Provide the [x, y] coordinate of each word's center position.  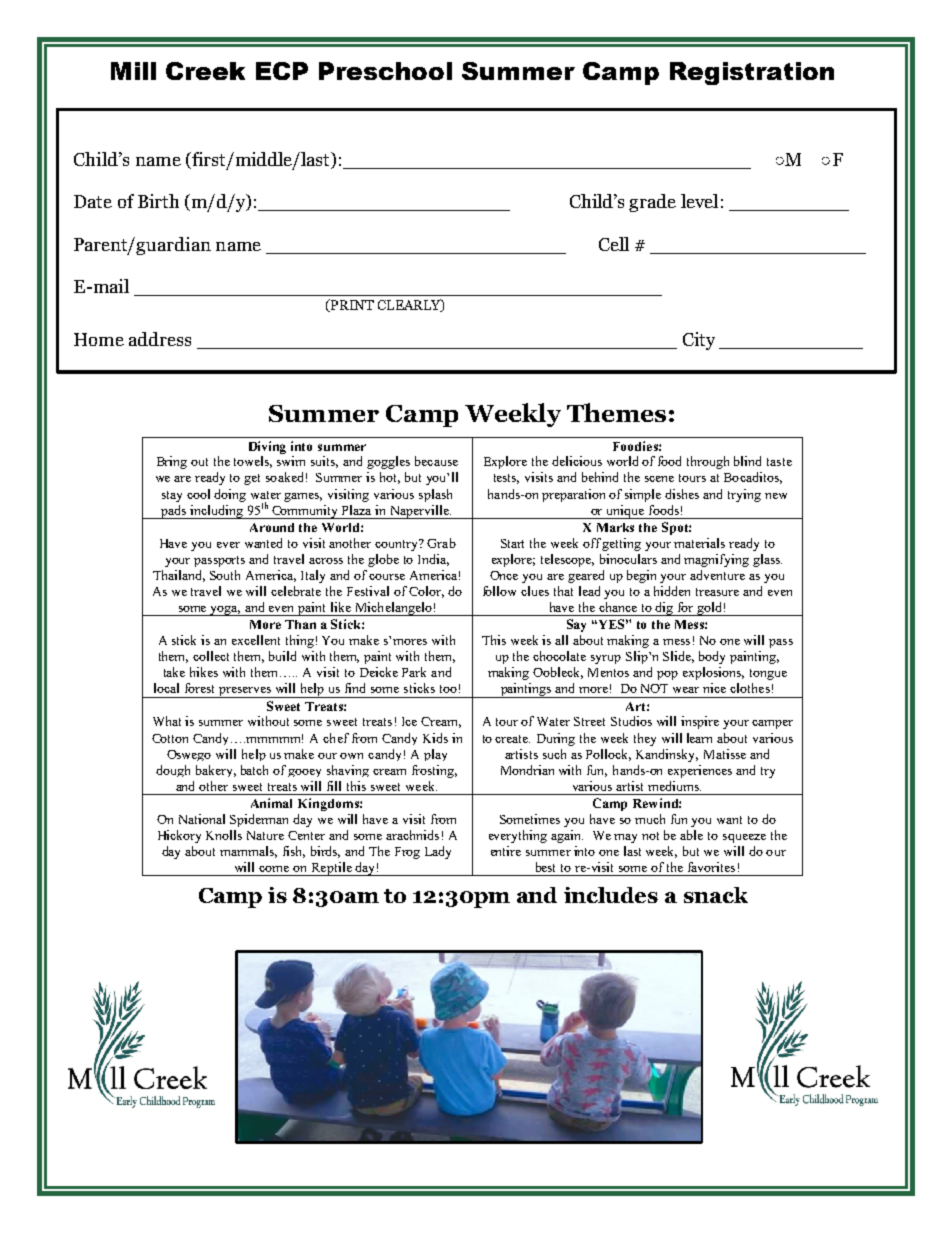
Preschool [385, 71]
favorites [711, 867]
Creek [205, 71]
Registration [752, 73]
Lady [438, 852]
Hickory [179, 836]
